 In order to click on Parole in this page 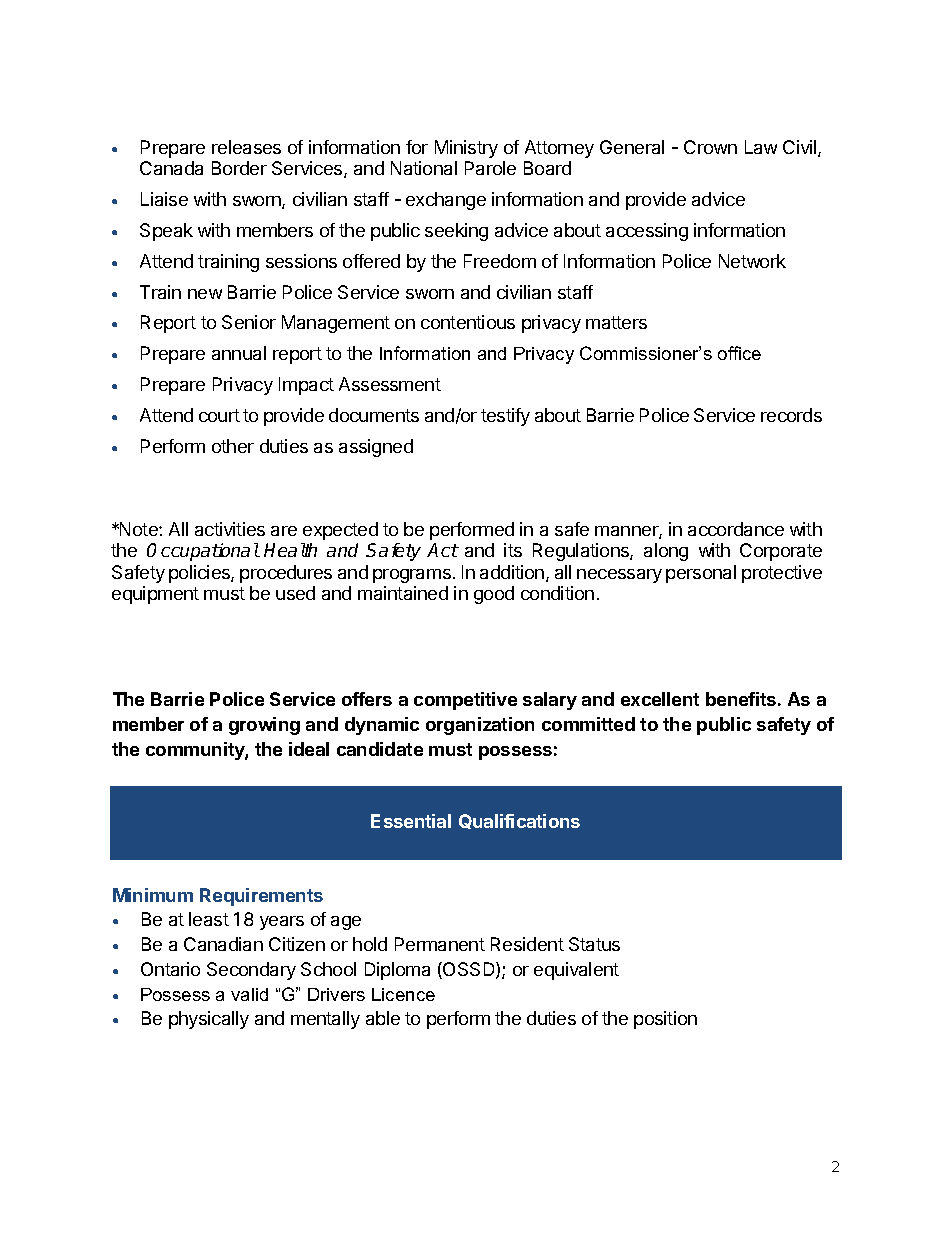, I will do `click(490, 168)`.
